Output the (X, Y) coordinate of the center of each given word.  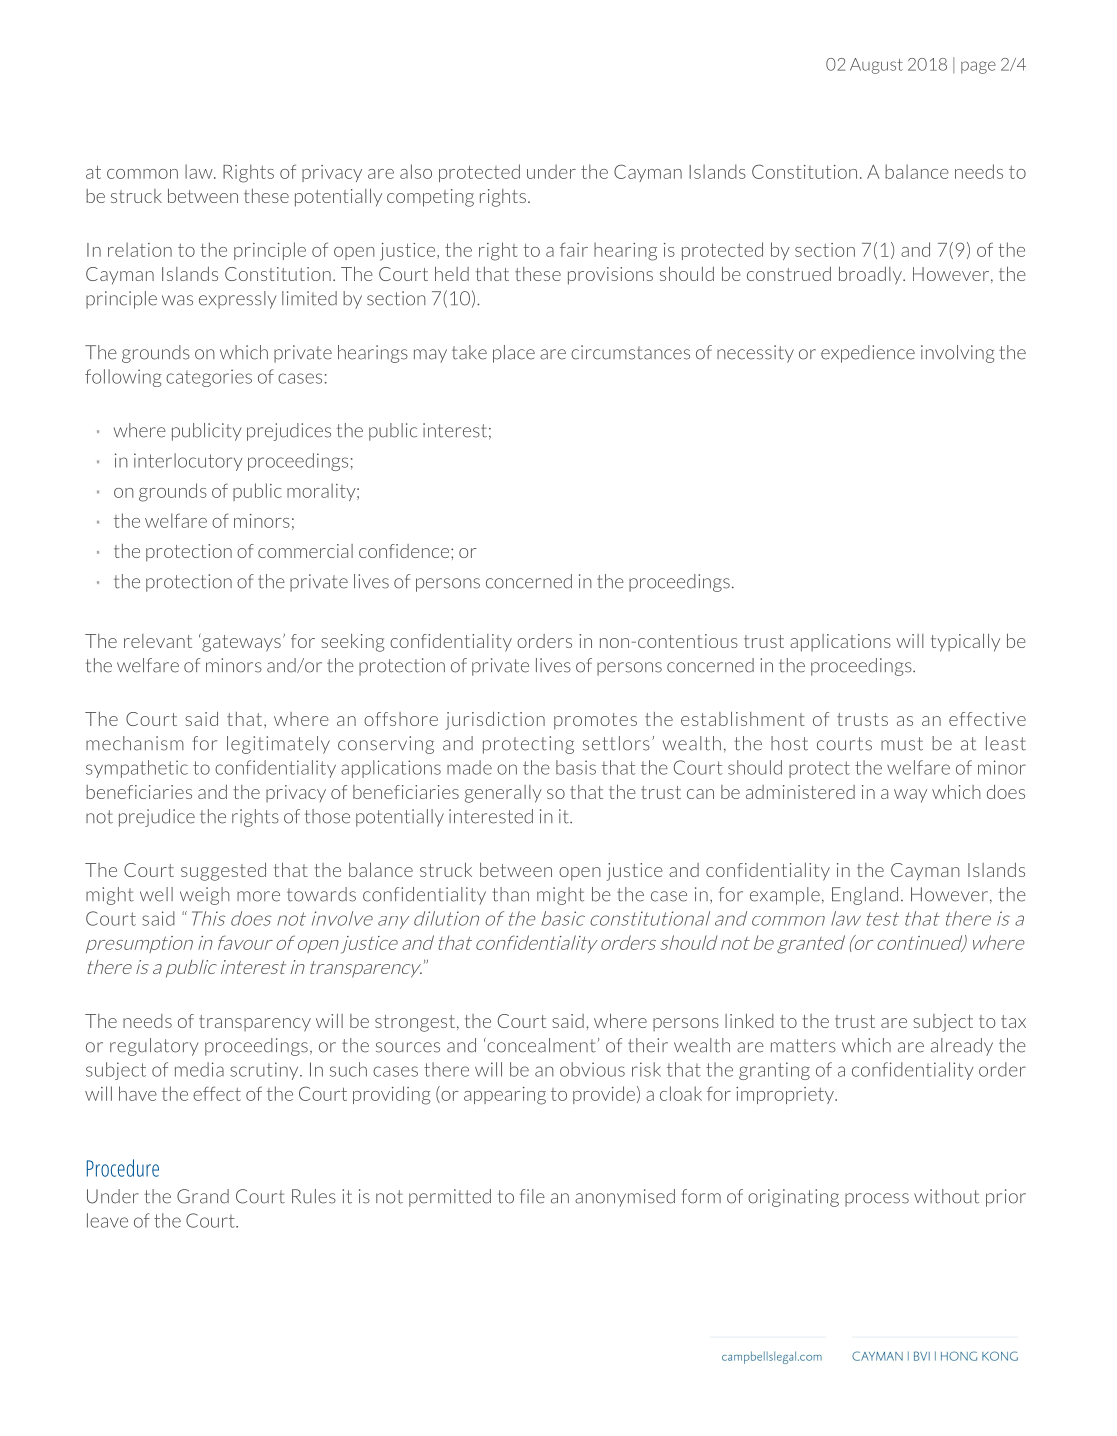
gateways (240, 642)
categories (209, 378)
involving (957, 354)
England (865, 896)
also (416, 171)
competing (430, 198)
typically (965, 642)
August (876, 66)
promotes (595, 721)
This (205, 918)
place (514, 354)
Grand (203, 1196)
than (510, 894)
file (532, 1196)
